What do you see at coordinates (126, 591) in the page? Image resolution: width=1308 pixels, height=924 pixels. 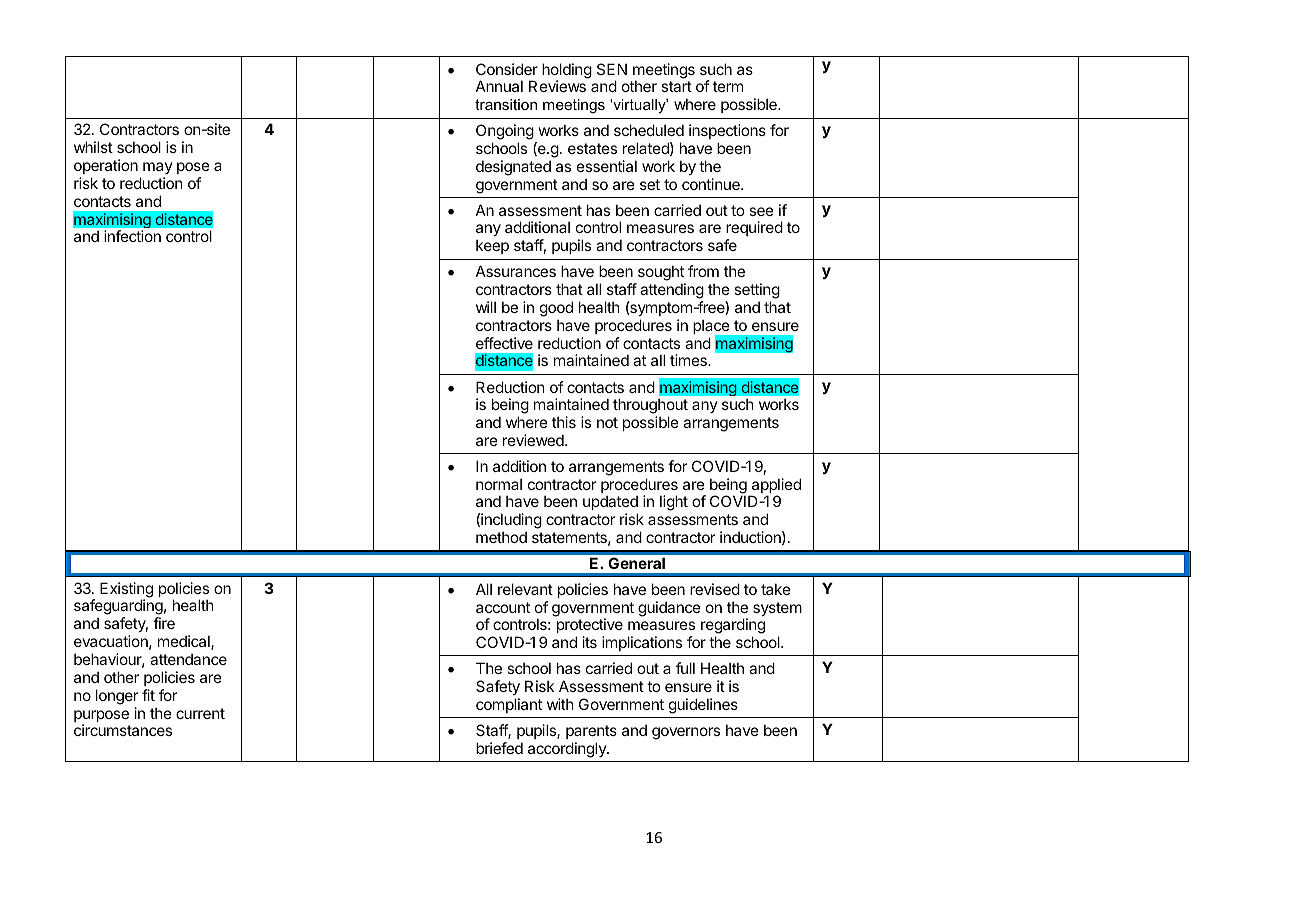 I see `Existing` at bounding box center [126, 591].
